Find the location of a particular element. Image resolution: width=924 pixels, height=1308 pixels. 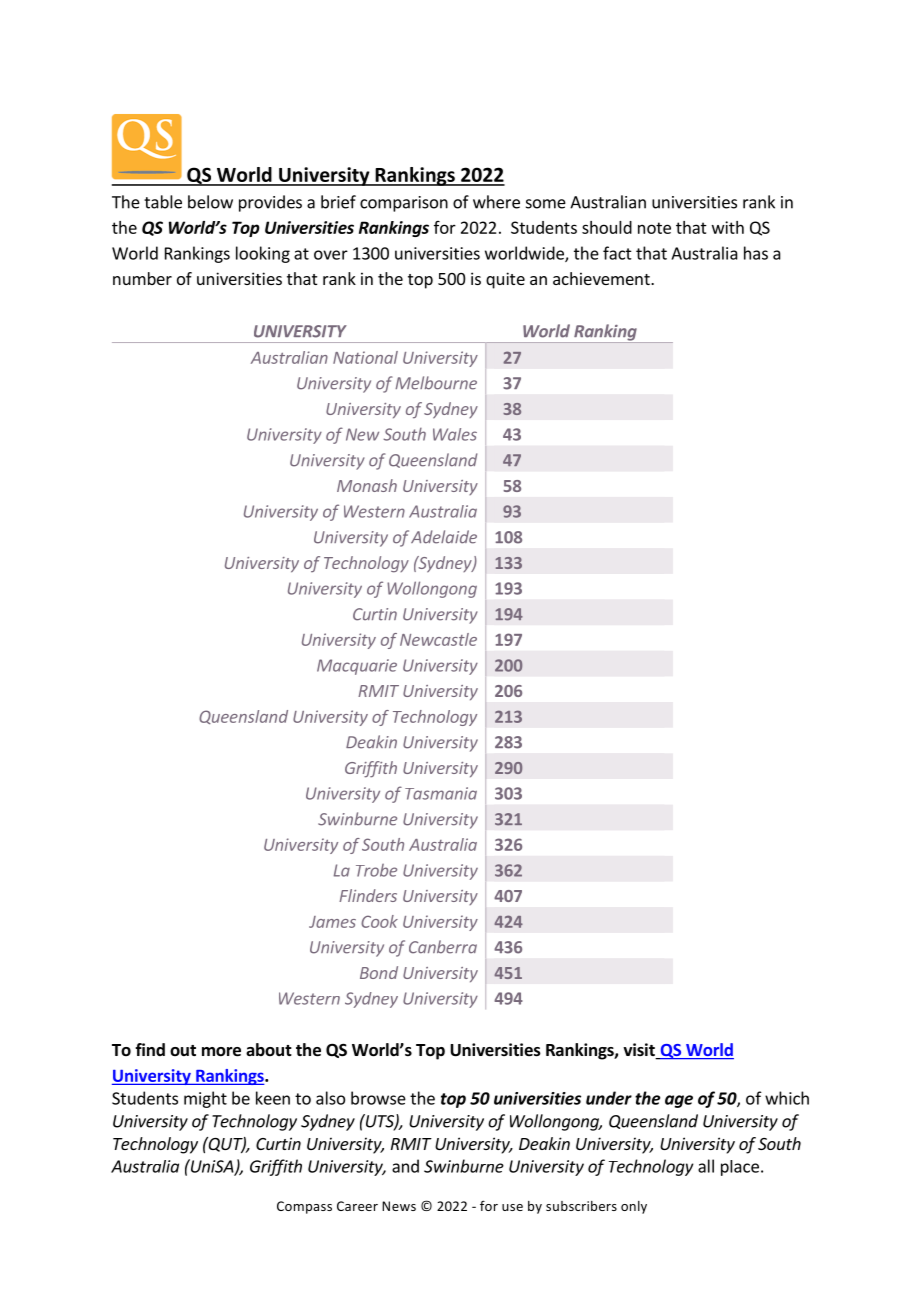

Monash is located at coordinates (367, 485).
